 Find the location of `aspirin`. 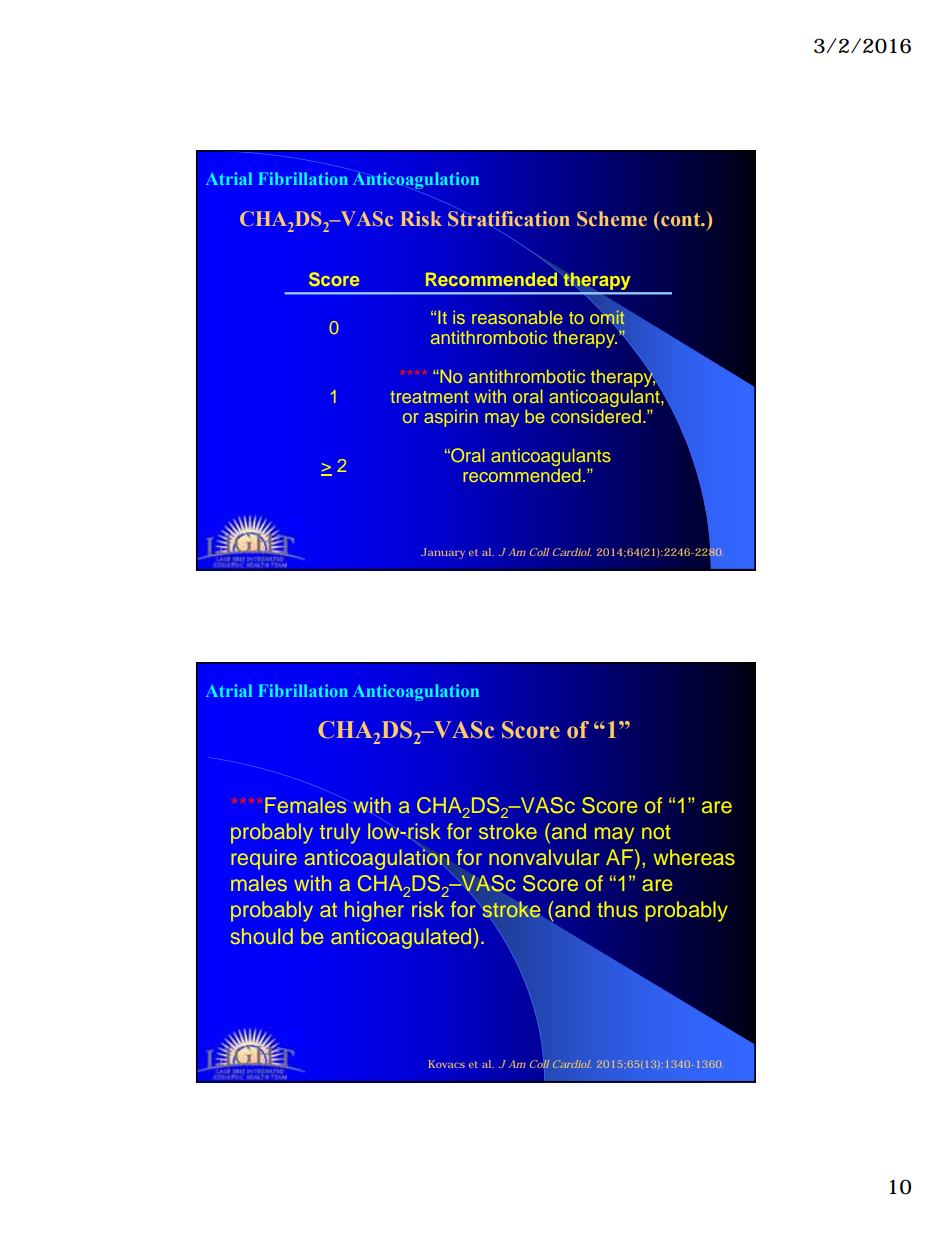

aspirin is located at coordinates (451, 418).
